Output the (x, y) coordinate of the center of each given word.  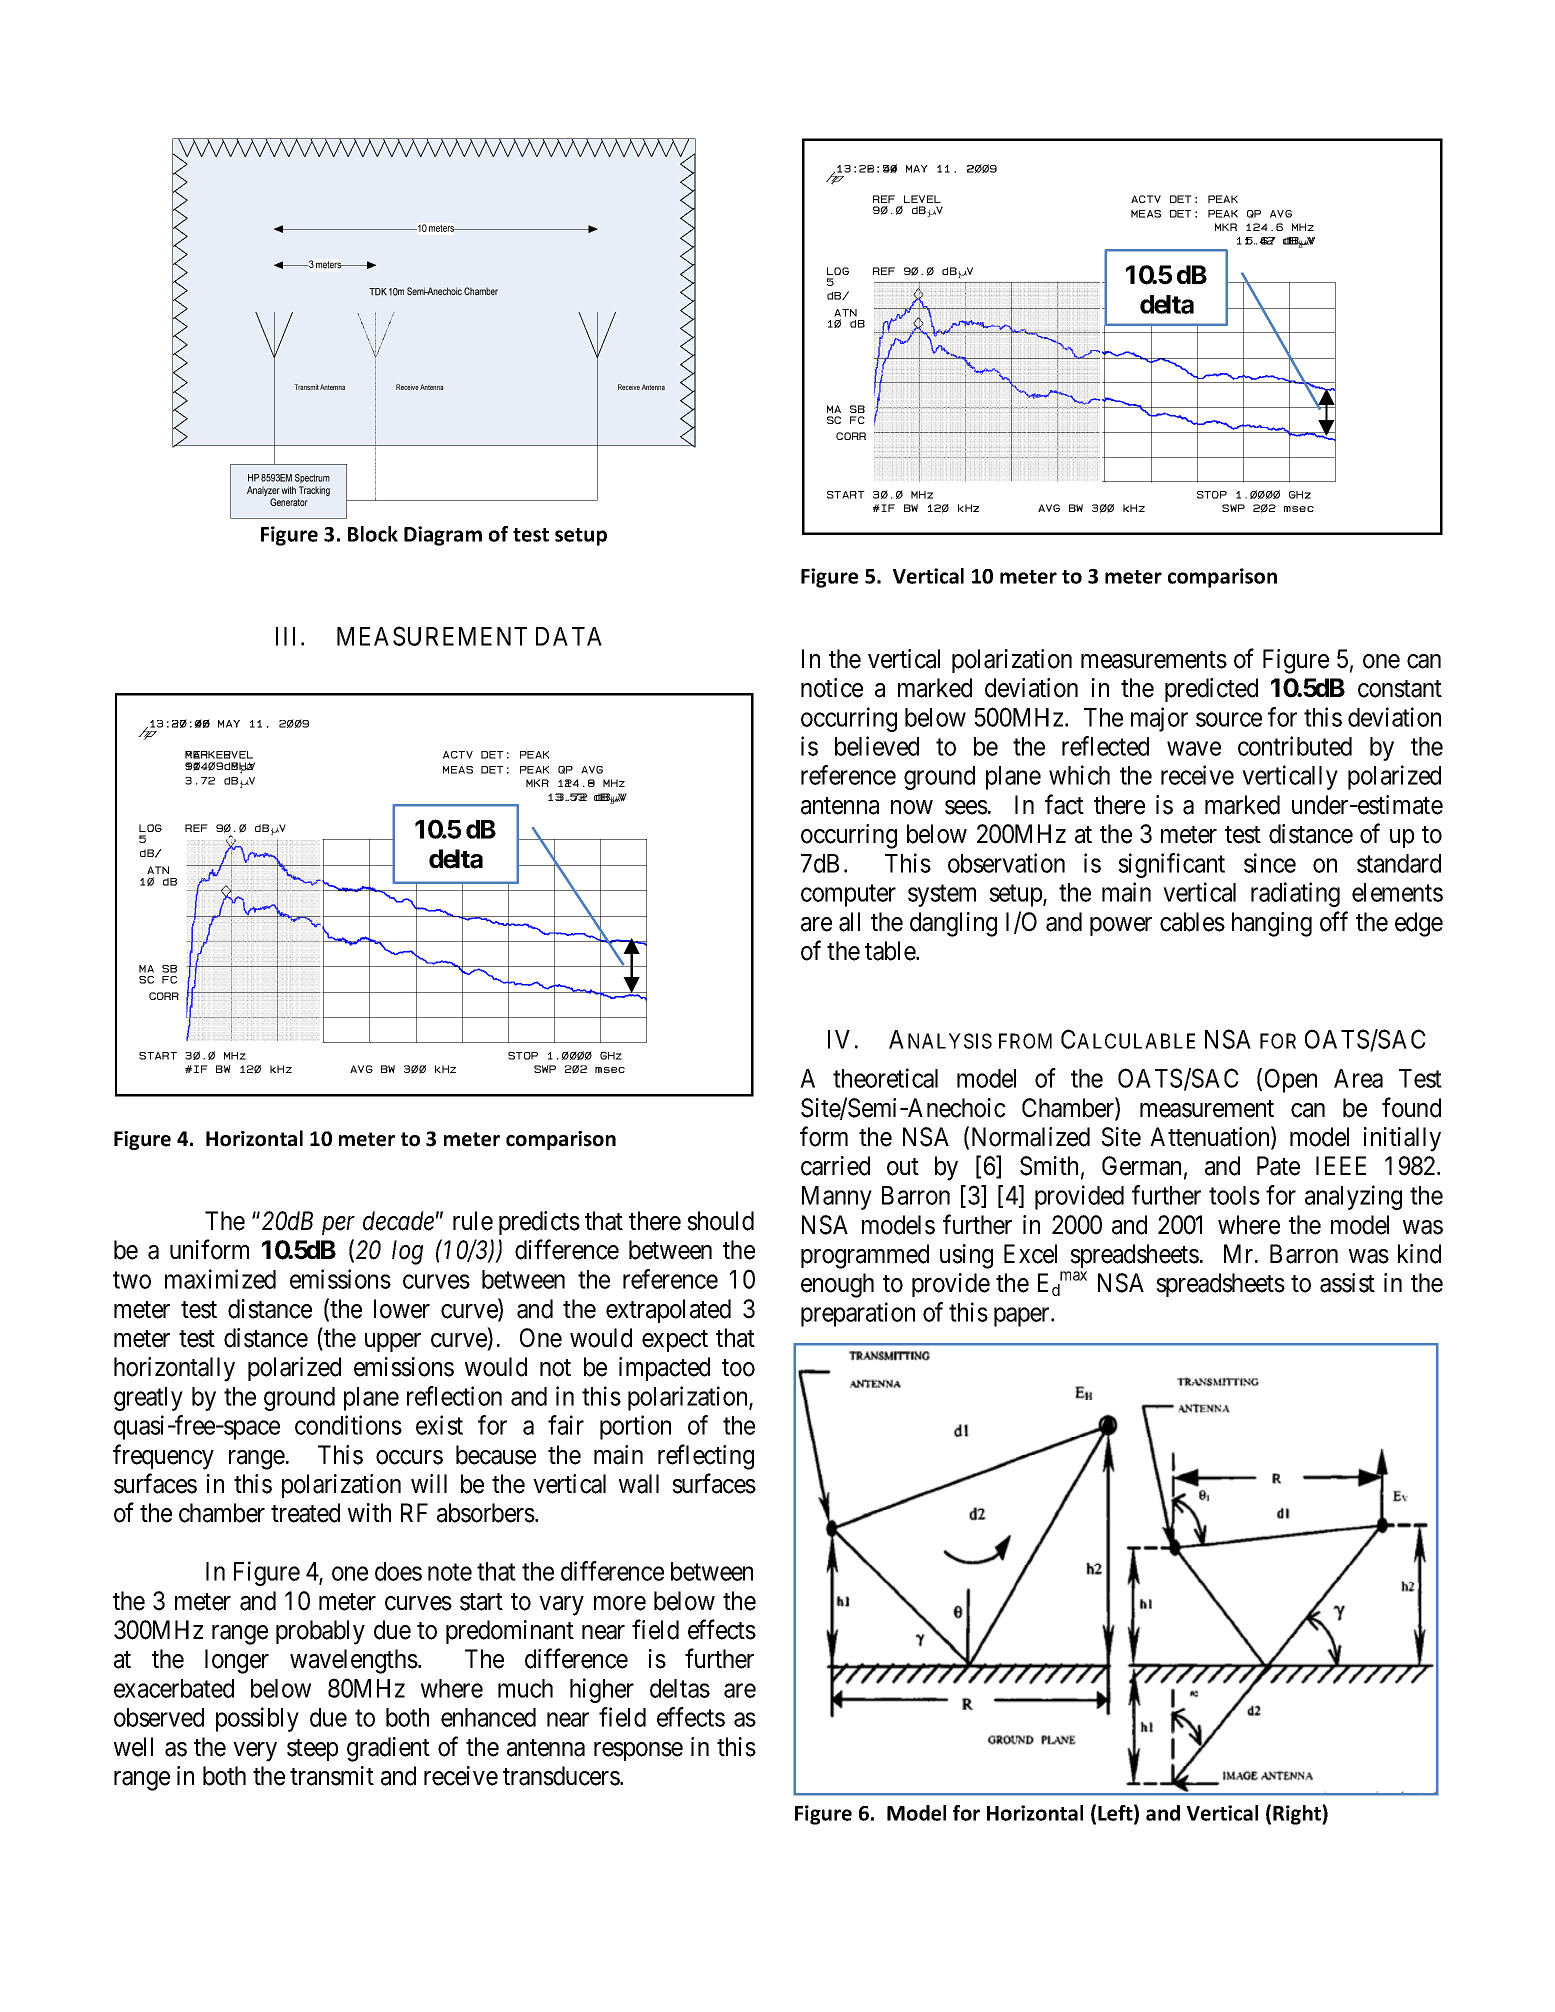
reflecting (706, 1457)
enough (837, 1285)
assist (1347, 1283)
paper (1023, 1317)
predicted (1211, 690)
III (289, 636)
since (1270, 863)
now (912, 807)
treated (305, 1513)
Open (1291, 1080)
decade (398, 1221)
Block (373, 534)
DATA (569, 636)
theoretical (885, 1078)
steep (312, 1750)
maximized (220, 1279)
